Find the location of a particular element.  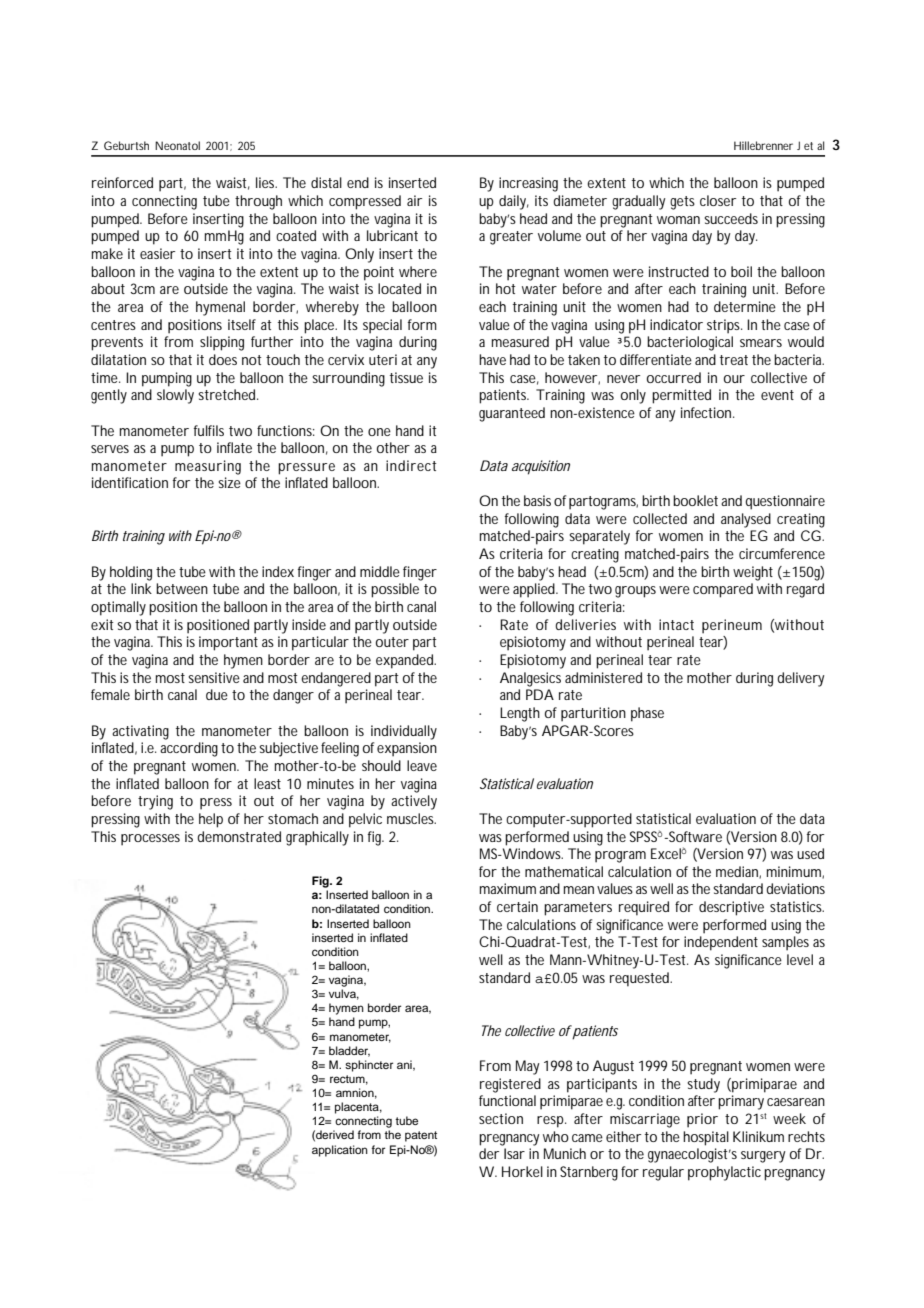

muscles is located at coordinates (411, 818).
